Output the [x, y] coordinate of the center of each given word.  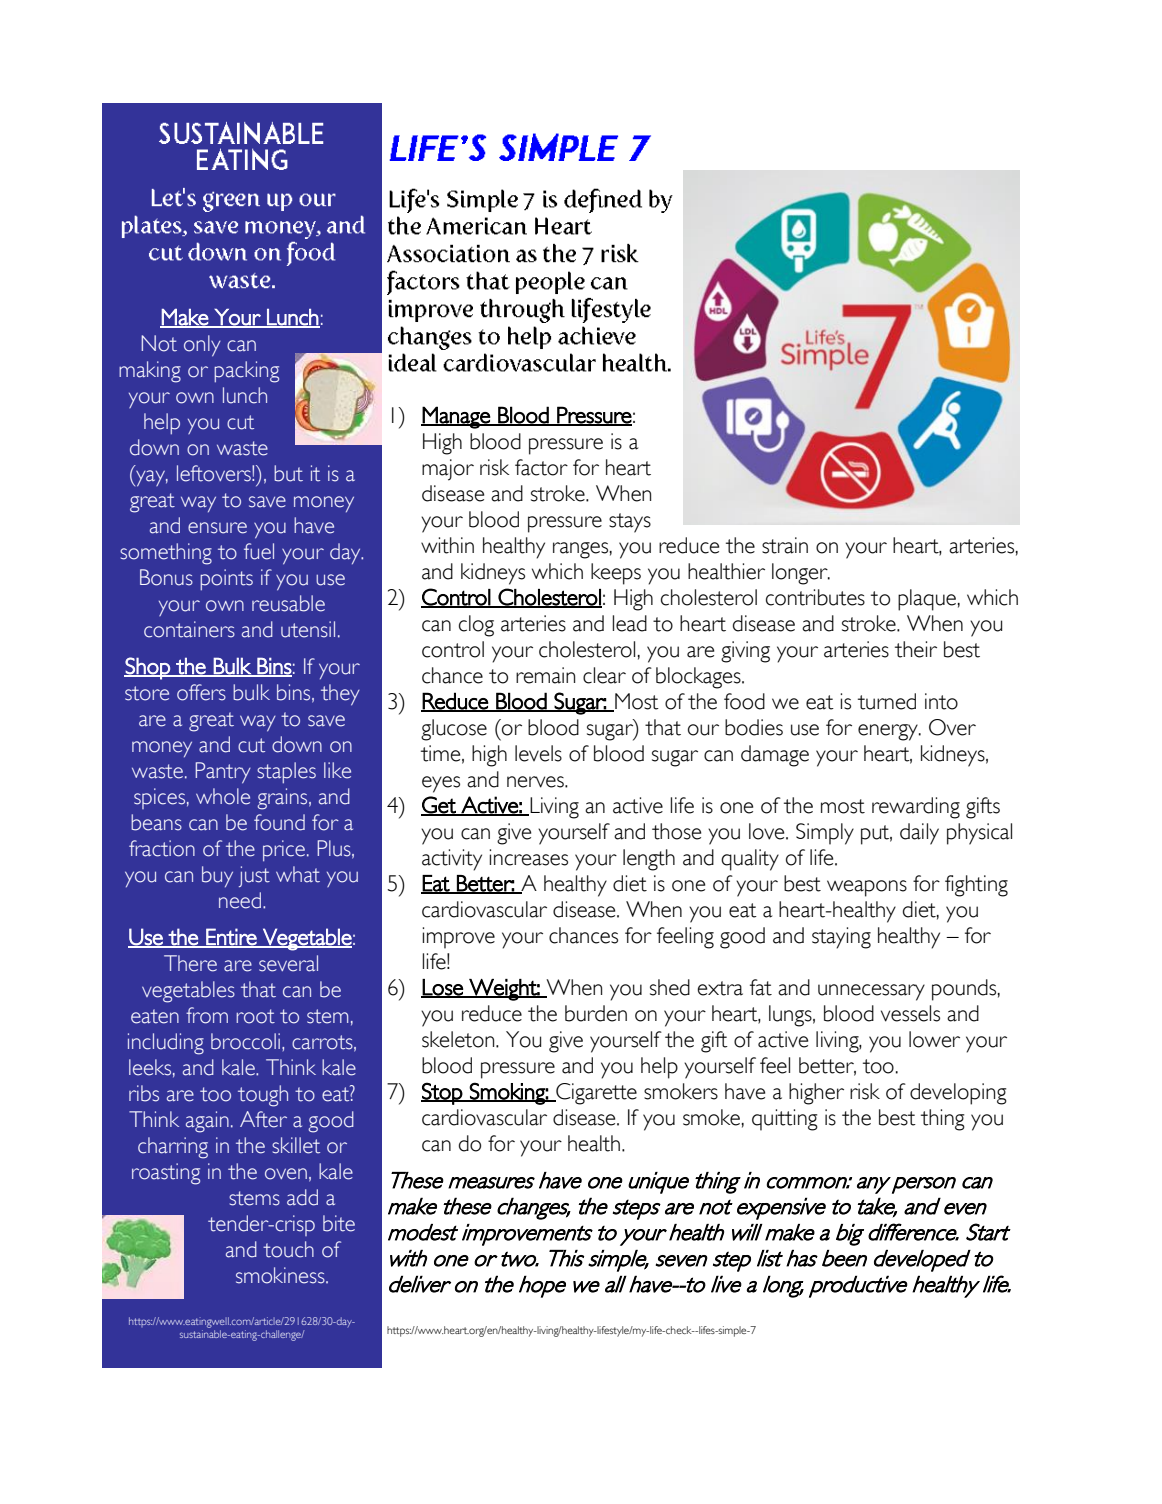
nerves [536, 782]
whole [223, 796]
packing [246, 372]
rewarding [916, 808]
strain [785, 545]
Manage [456, 417]
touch [288, 1249]
